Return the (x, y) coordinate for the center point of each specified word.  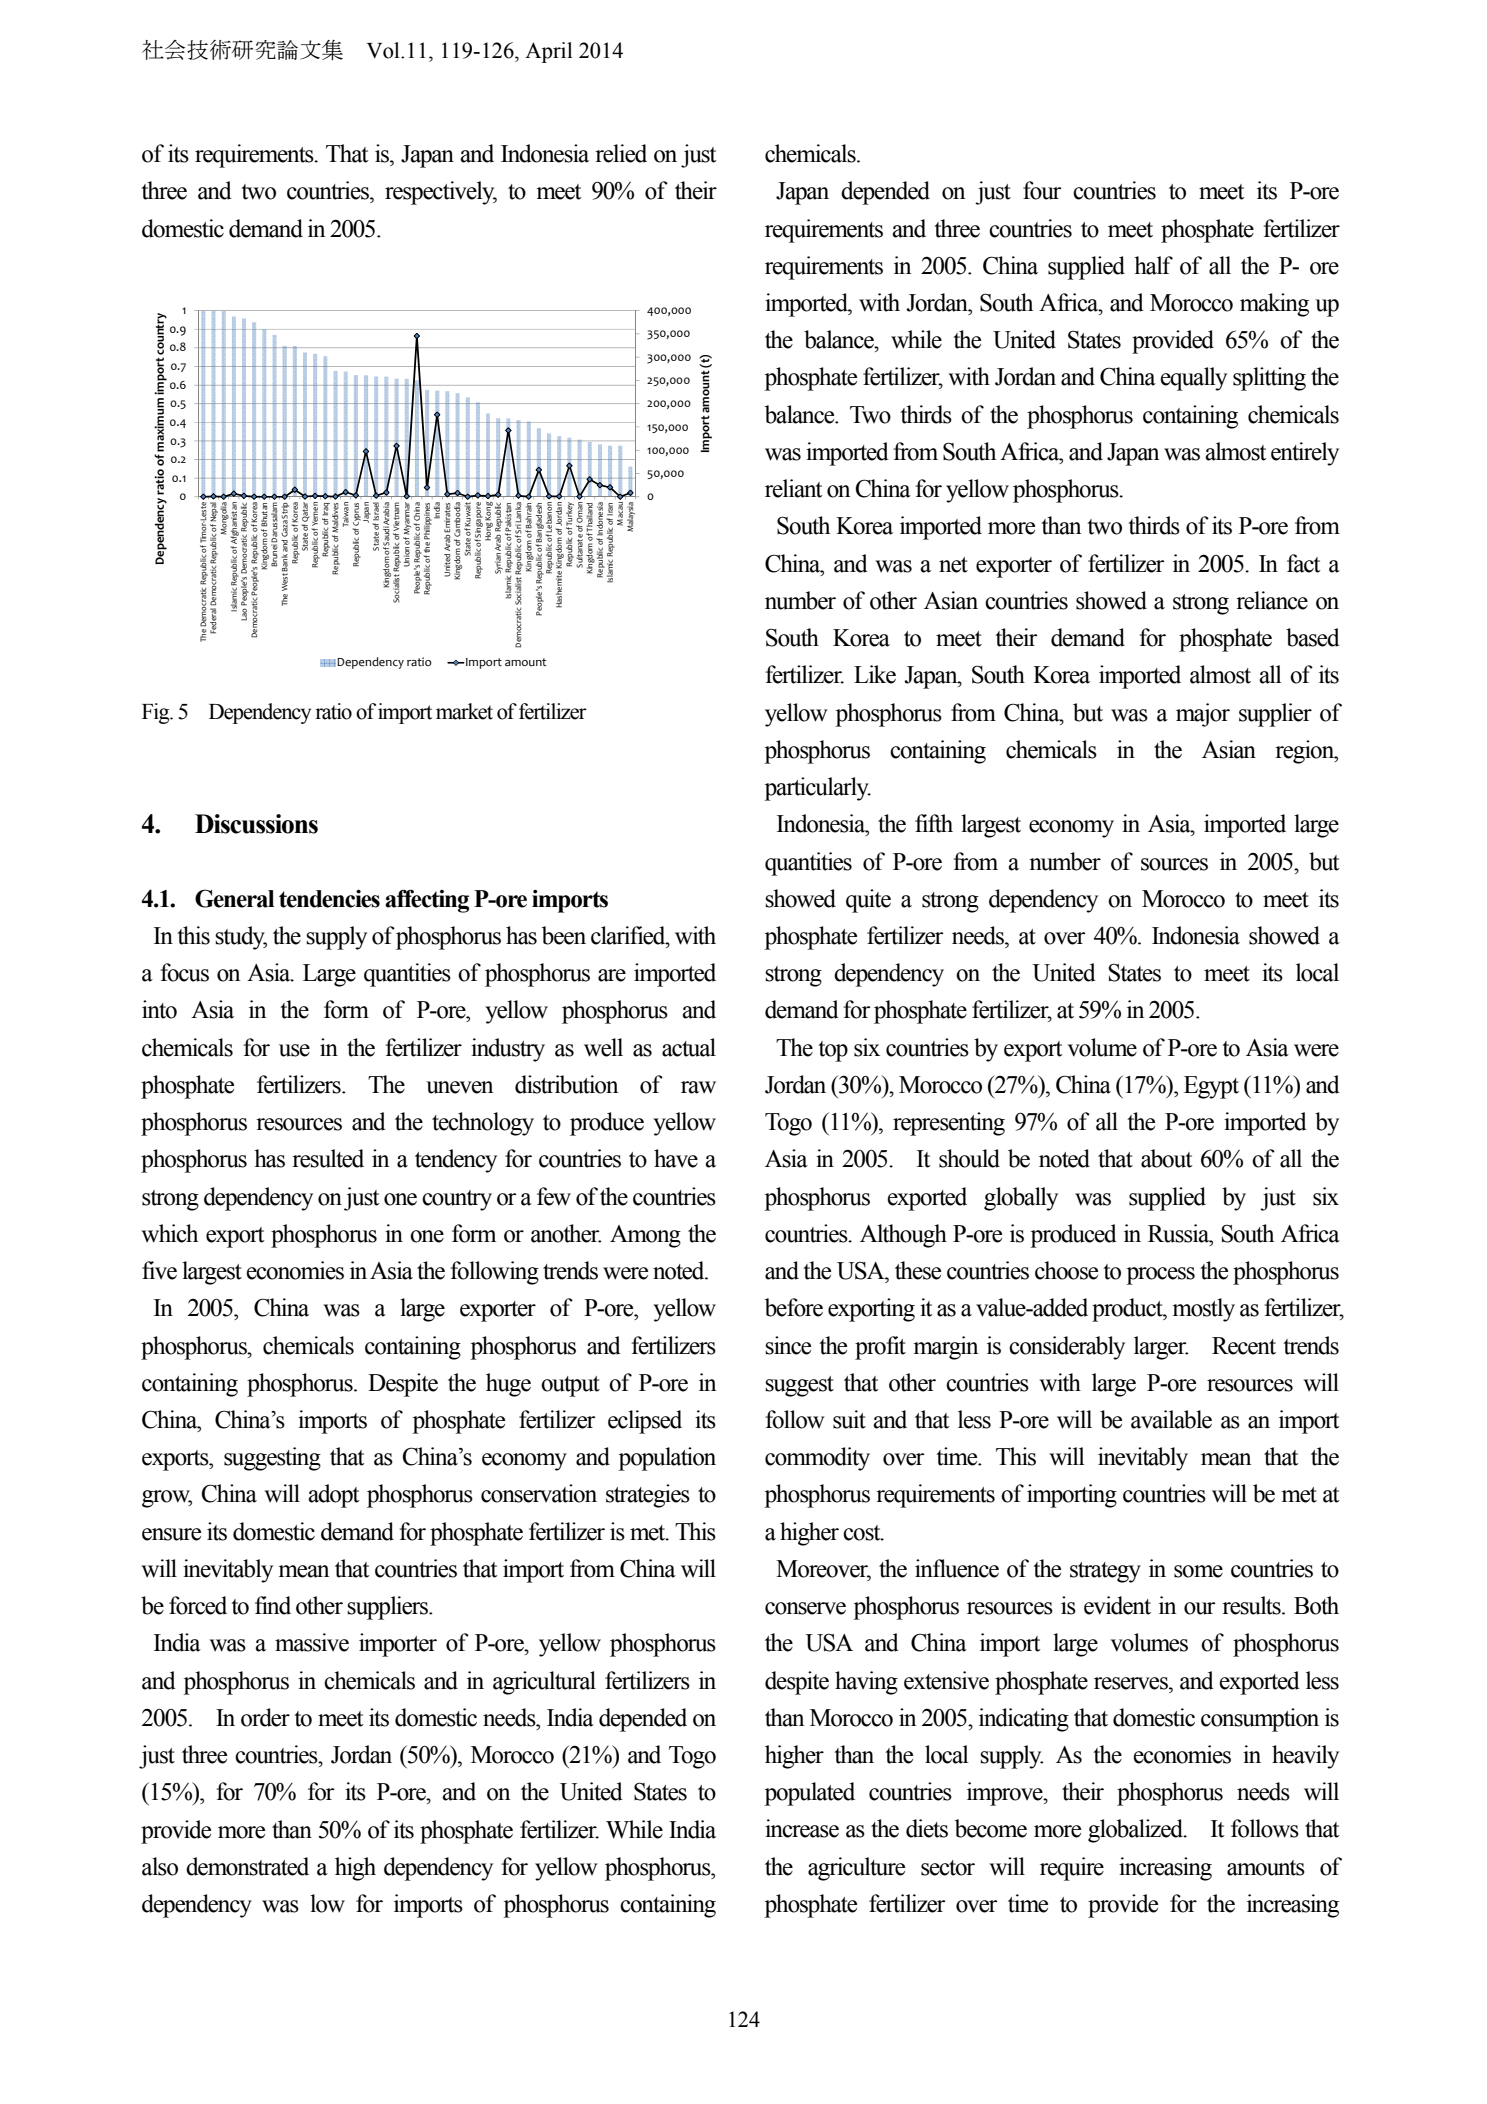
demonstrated (247, 1866)
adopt (334, 1496)
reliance (1272, 600)
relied (621, 153)
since (788, 1345)
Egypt (1211, 1087)
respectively (441, 193)
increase (802, 1828)
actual (689, 1047)
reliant (794, 488)
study (241, 938)
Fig (157, 713)
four (1042, 190)
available (1171, 1419)
